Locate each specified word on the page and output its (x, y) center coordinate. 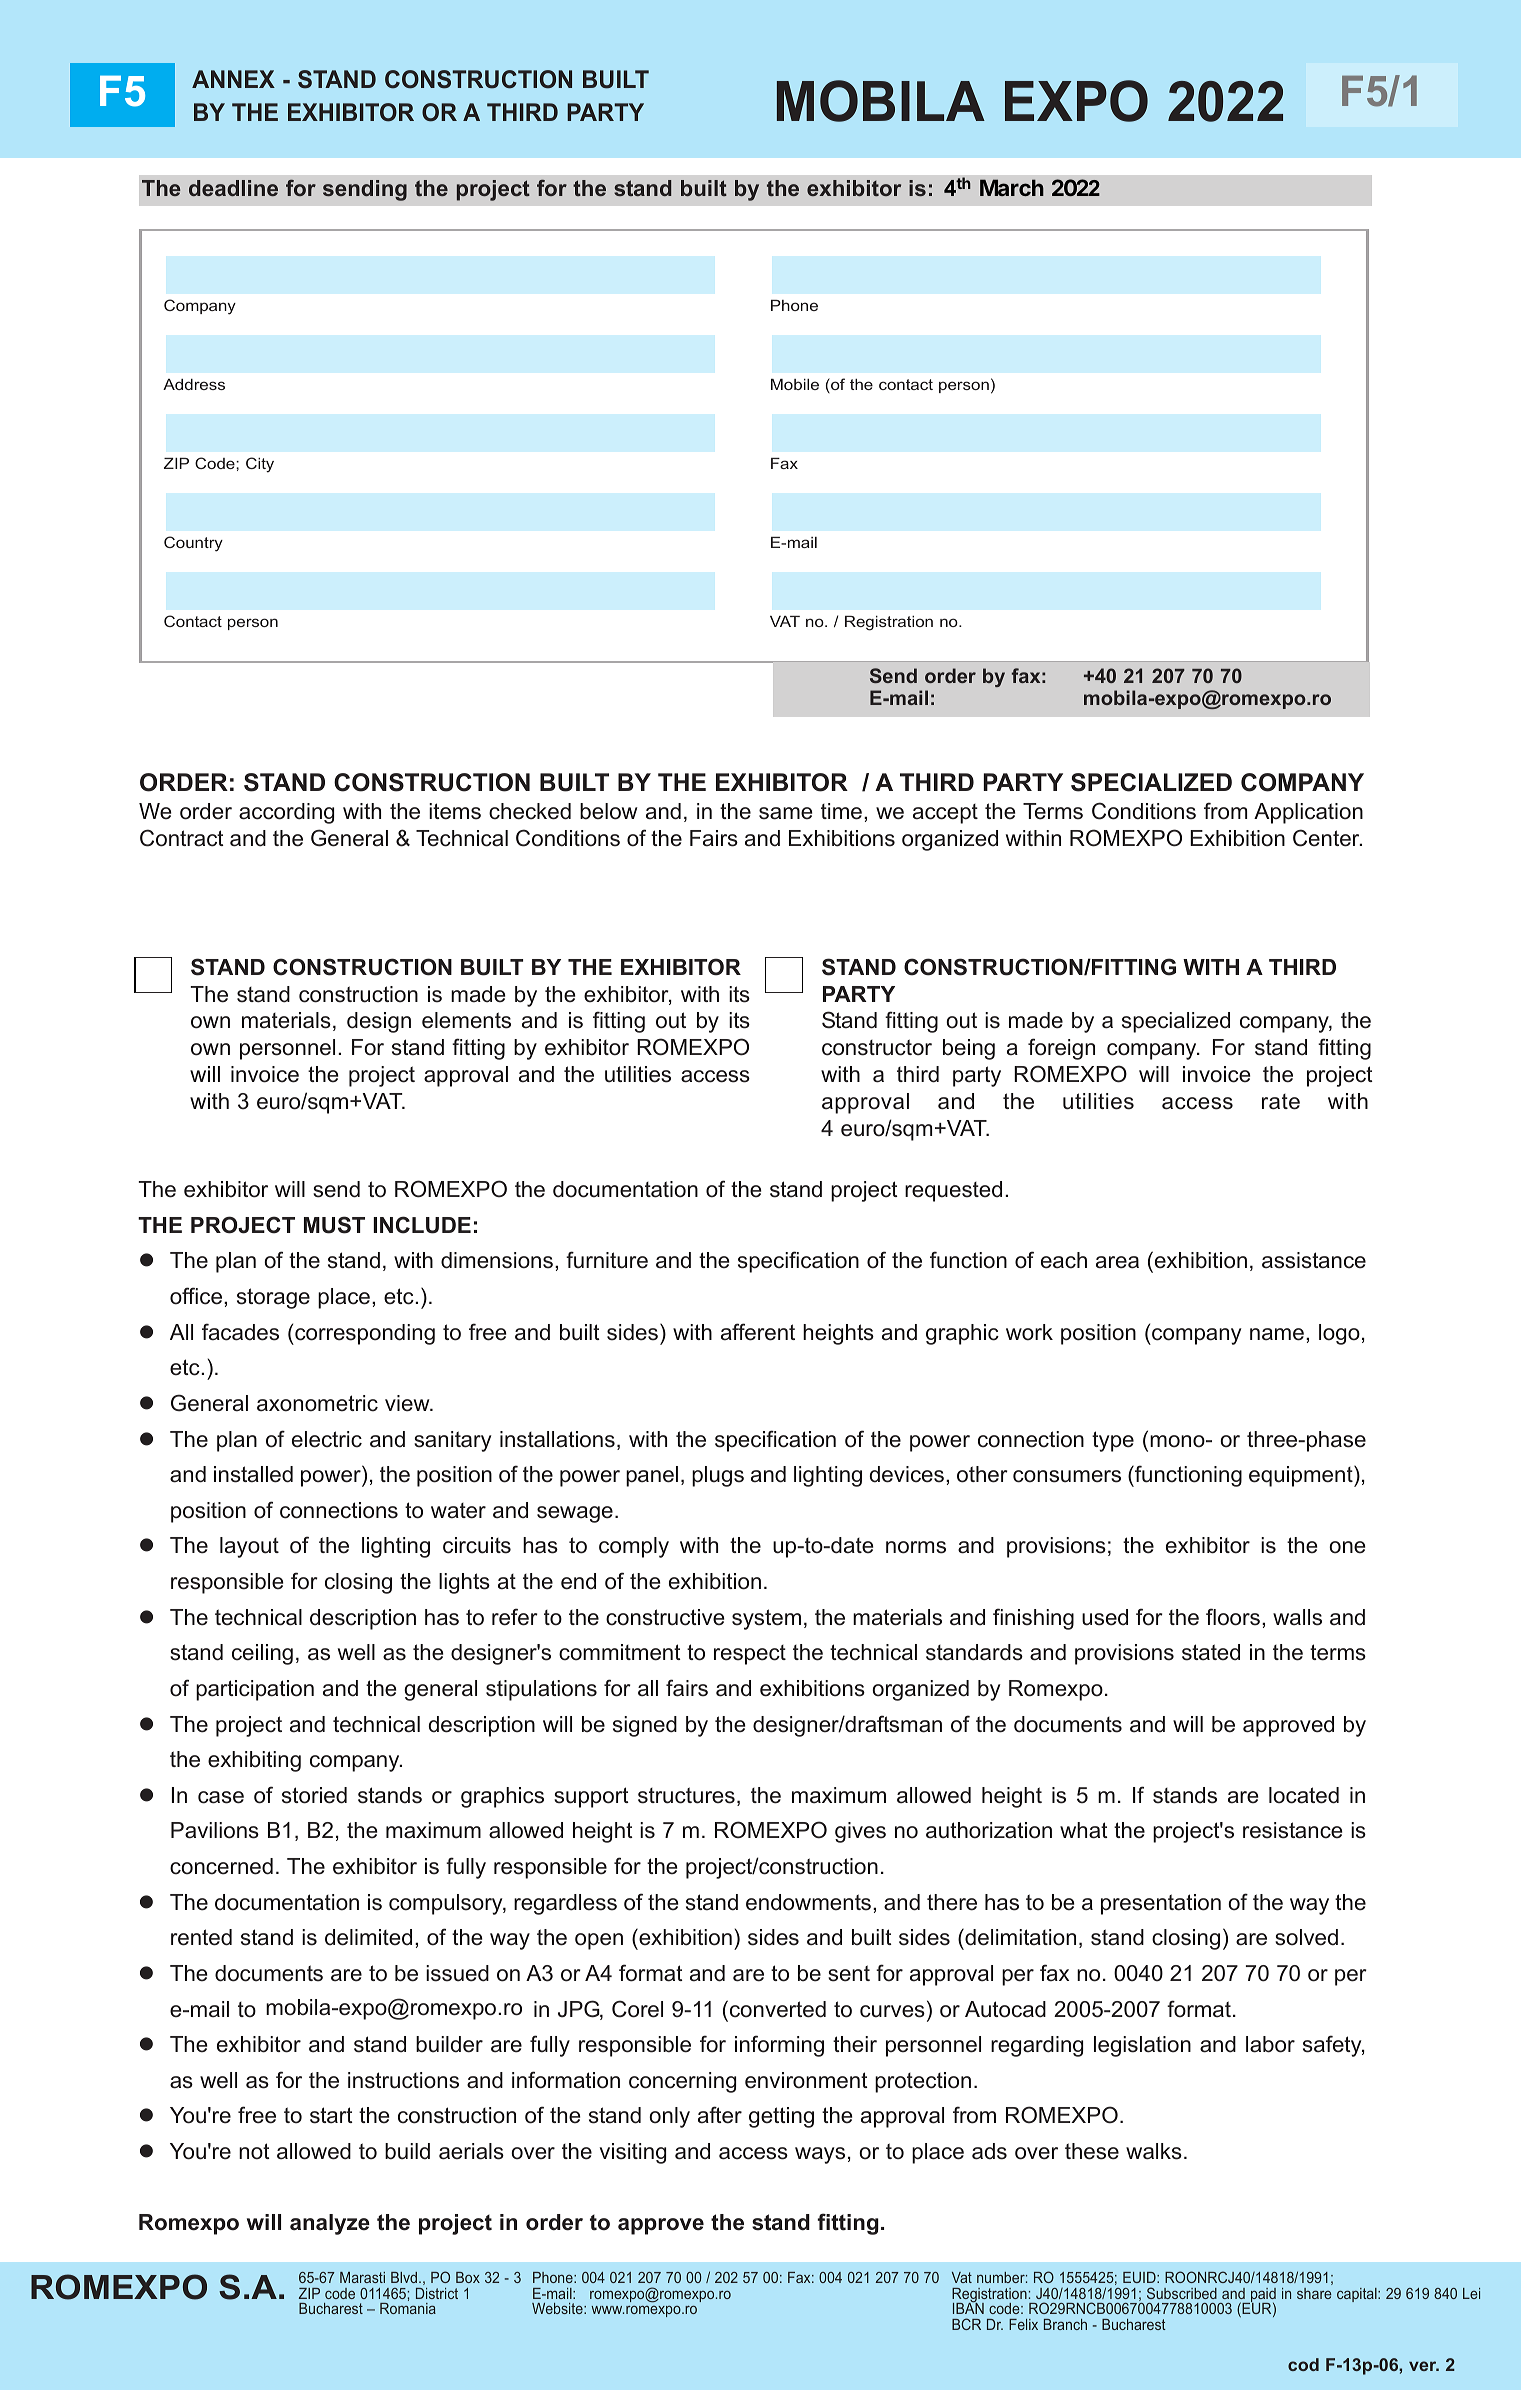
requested (953, 1191)
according (286, 813)
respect (750, 1655)
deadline (233, 188)
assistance (1314, 1260)
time (841, 811)
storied (314, 1795)
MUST (334, 1225)
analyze (330, 2224)
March (1012, 187)
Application (1308, 813)
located (1304, 1795)
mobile (795, 384)
